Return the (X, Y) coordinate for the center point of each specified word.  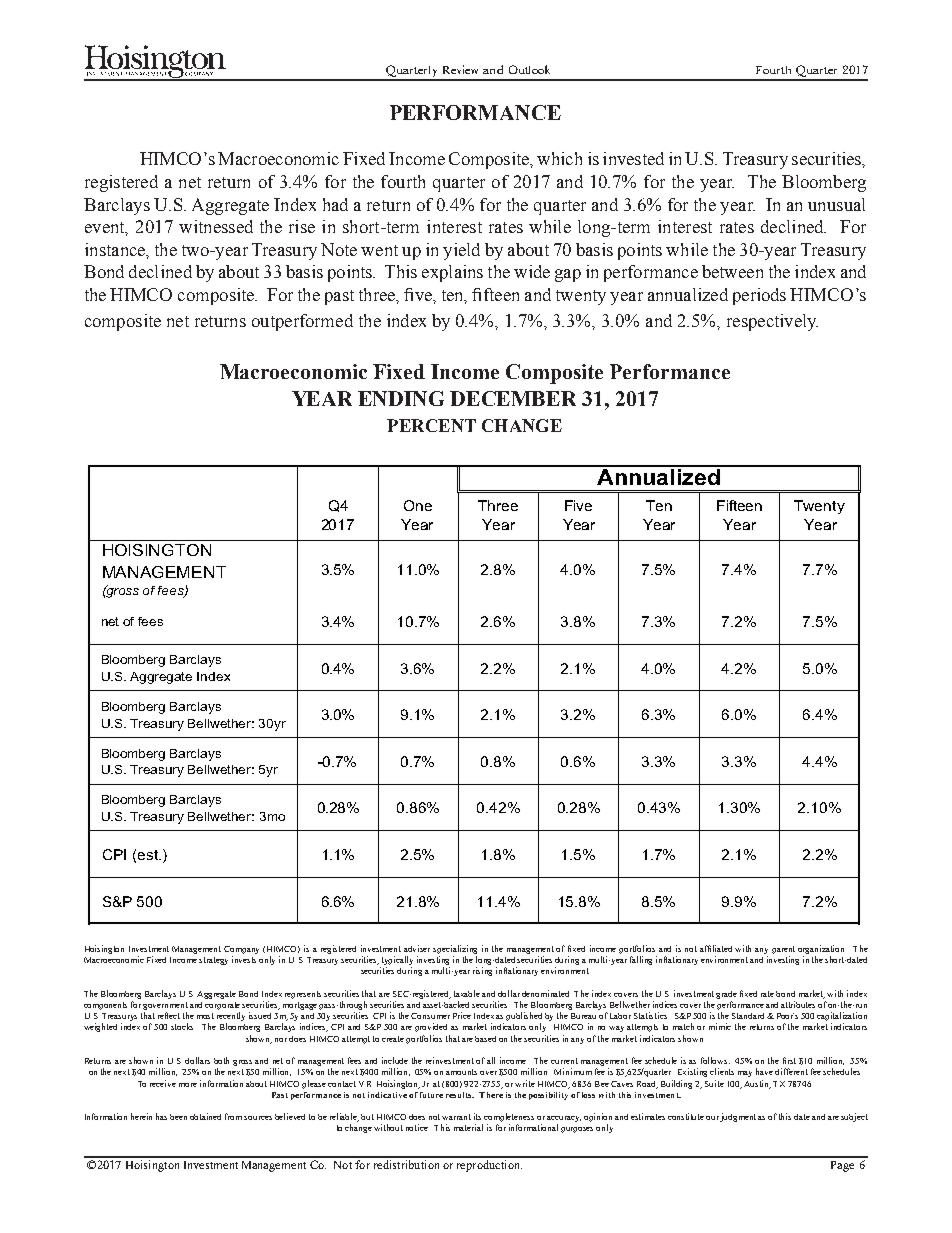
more (188, 1085)
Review (460, 69)
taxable (467, 993)
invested (633, 158)
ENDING (401, 398)
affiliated (716, 948)
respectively (772, 322)
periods (759, 296)
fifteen (495, 294)
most (205, 1016)
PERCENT (431, 425)
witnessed (216, 226)
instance (116, 250)
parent (783, 950)
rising (482, 971)
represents (303, 995)
